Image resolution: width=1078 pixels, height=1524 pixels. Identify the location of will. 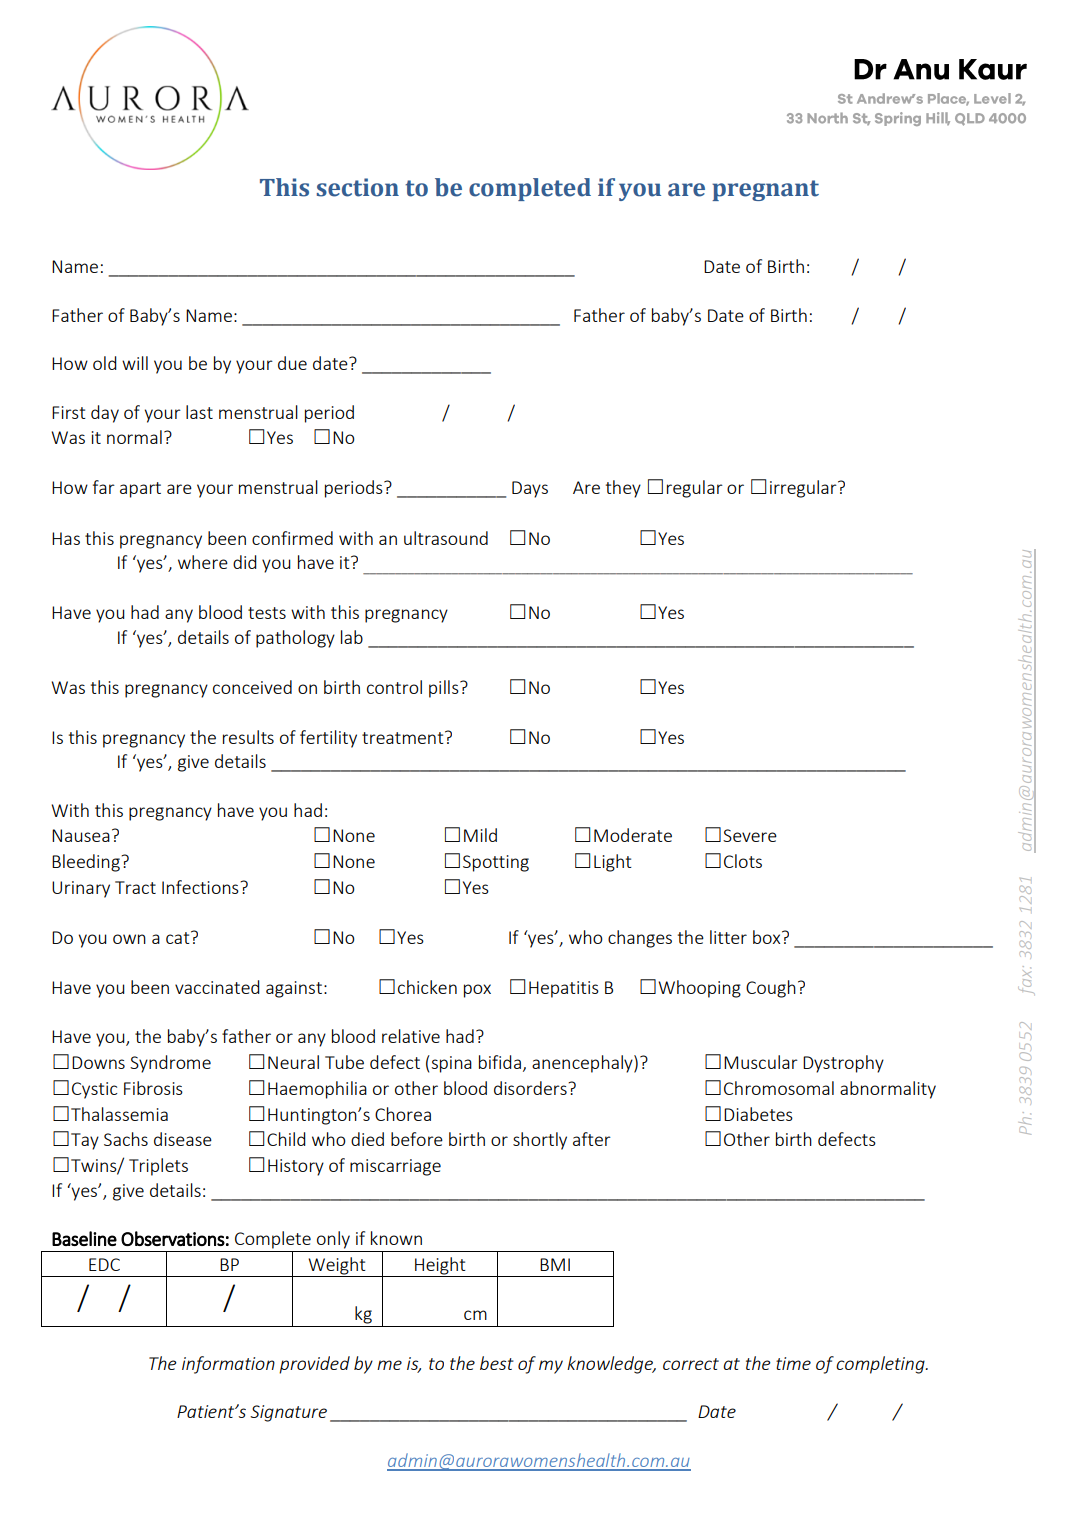
(135, 363).
